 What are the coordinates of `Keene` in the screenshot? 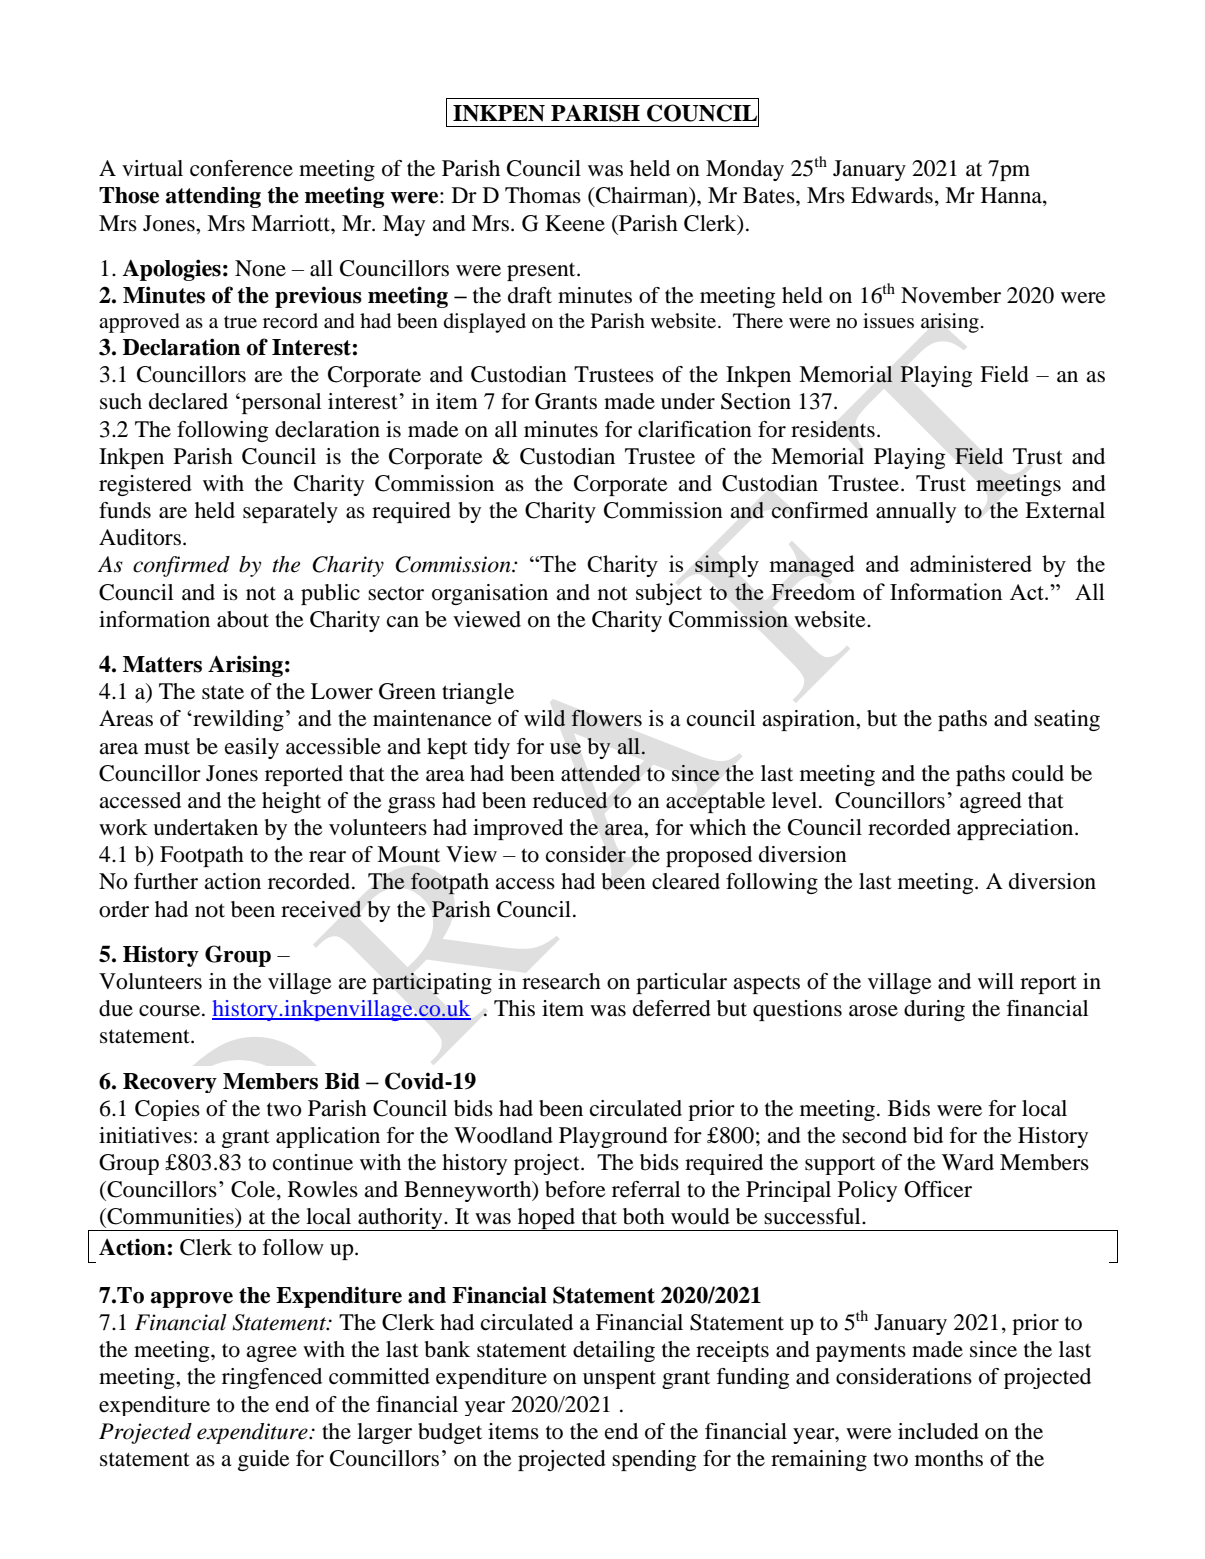 It's located at (575, 223).
